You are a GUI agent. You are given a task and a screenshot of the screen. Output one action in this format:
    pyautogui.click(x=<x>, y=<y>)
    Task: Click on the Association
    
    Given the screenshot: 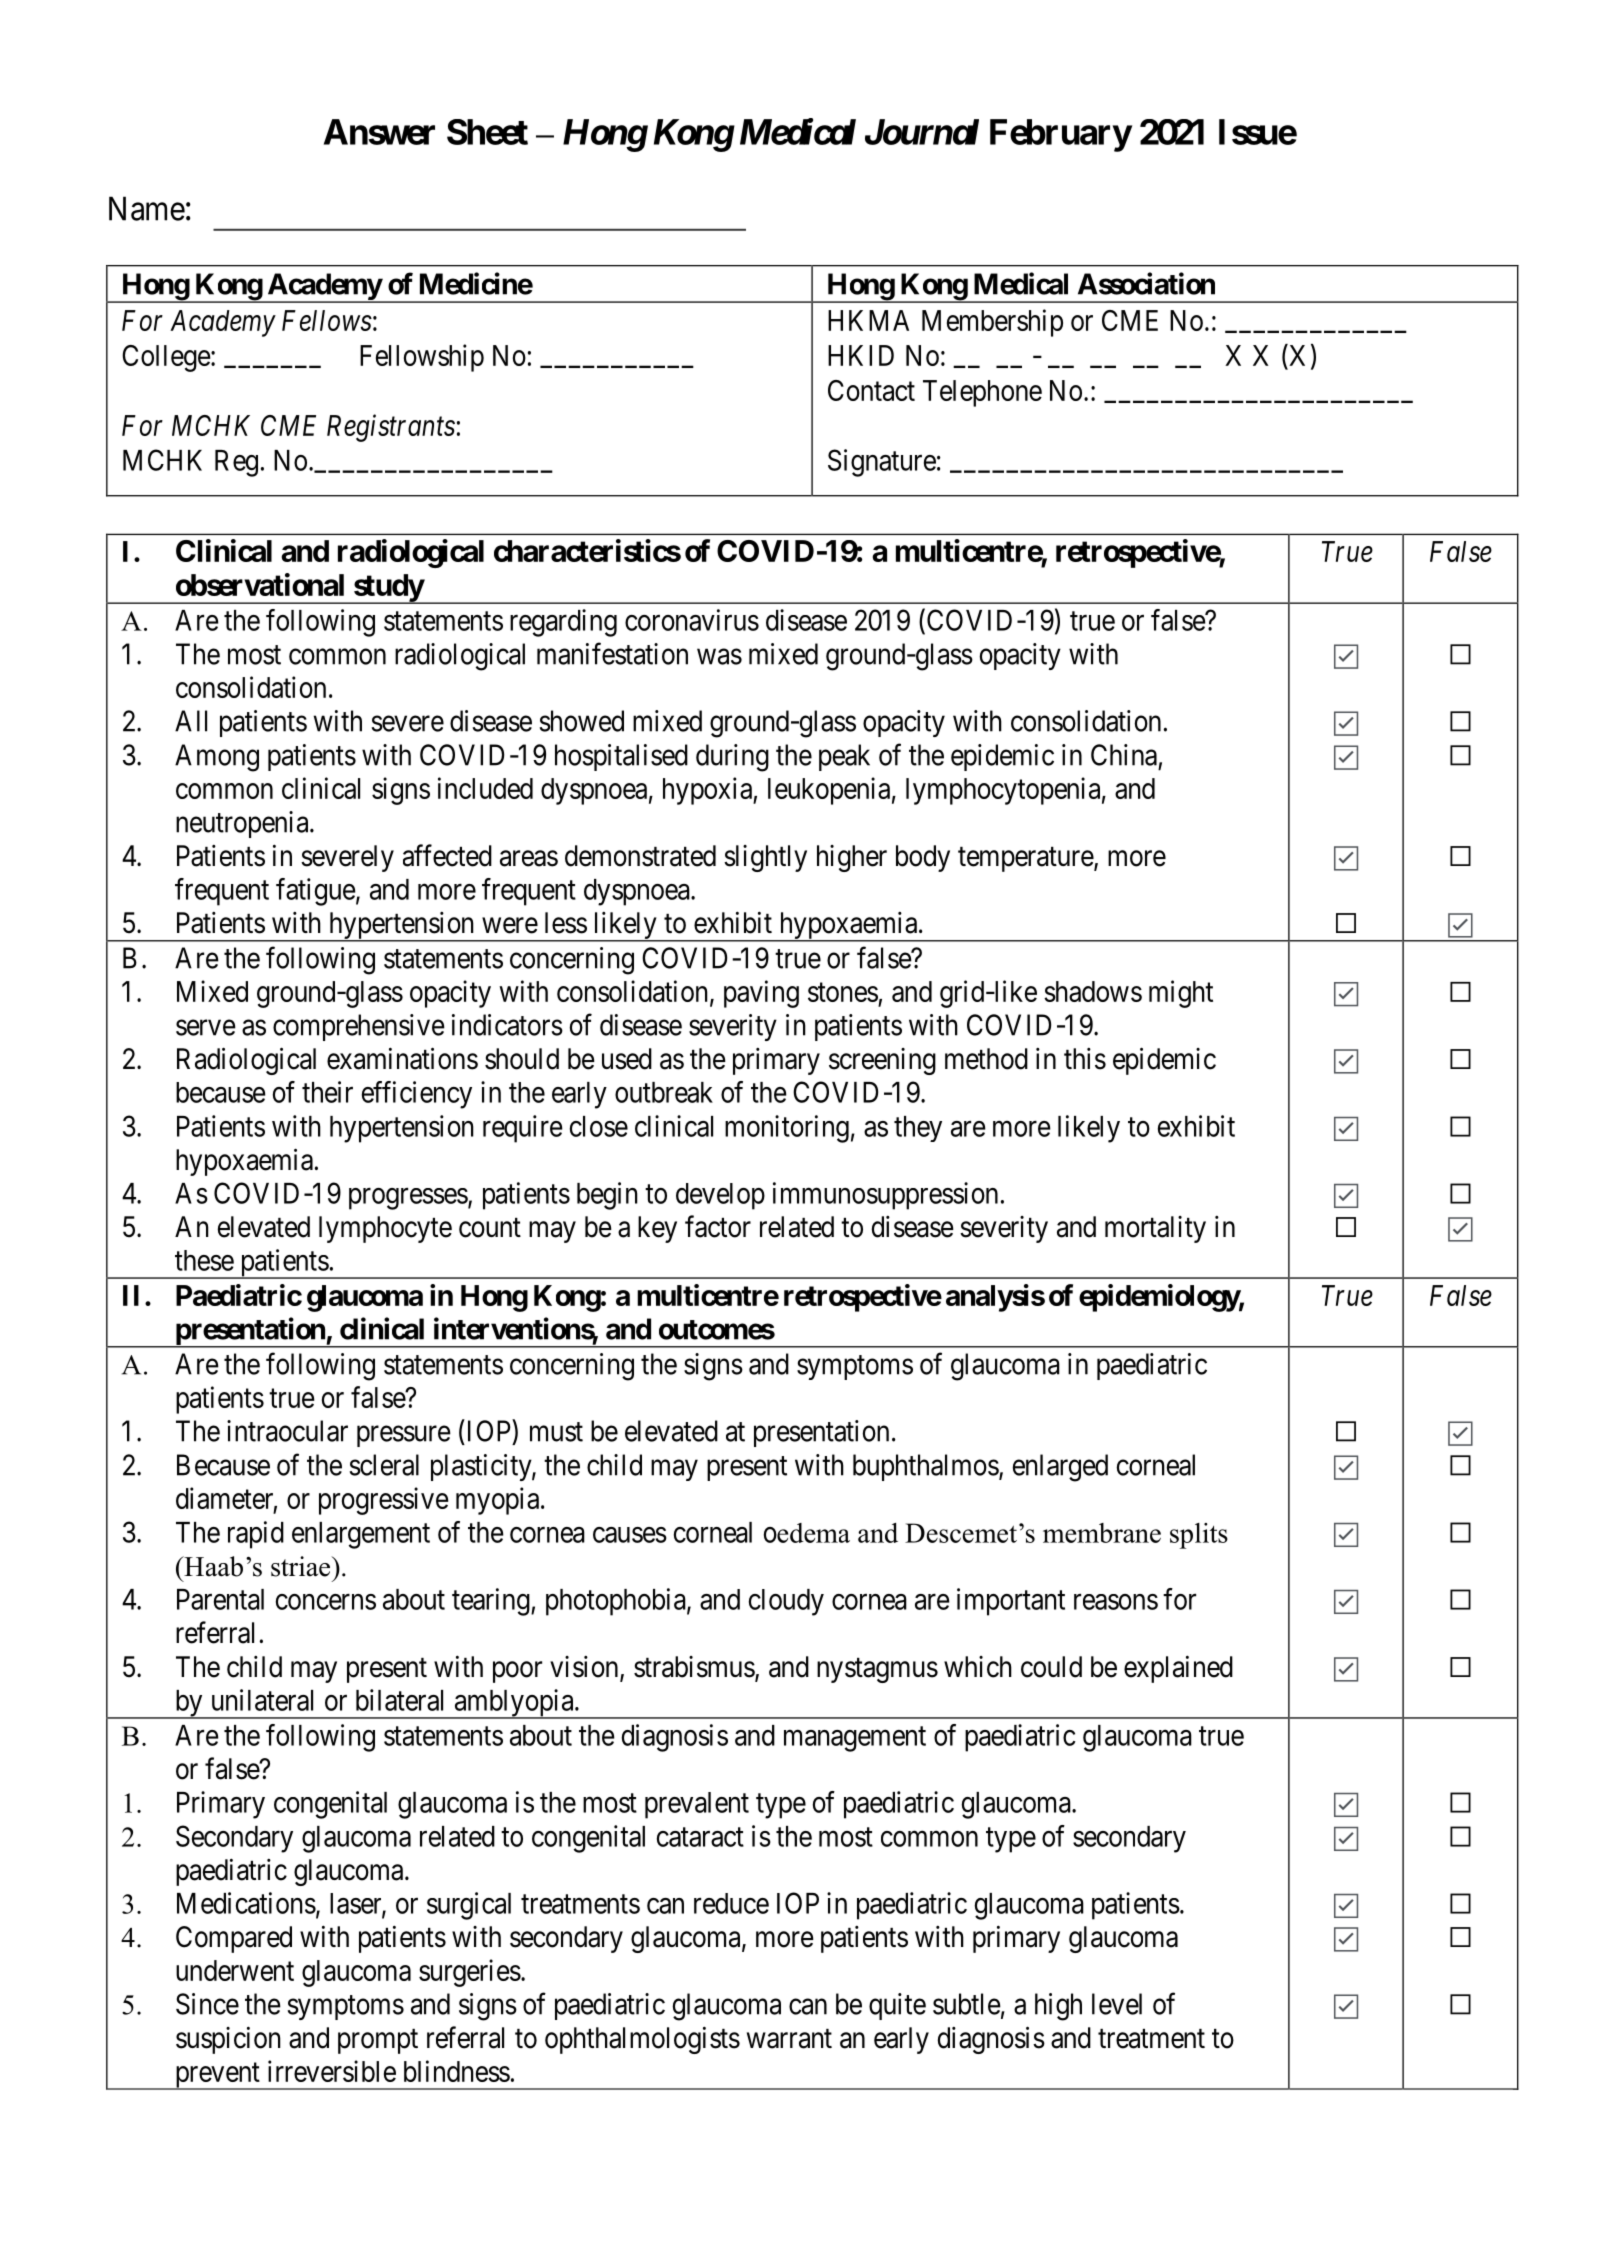 What is the action you would take?
    pyautogui.click(x=1146, y=283)
